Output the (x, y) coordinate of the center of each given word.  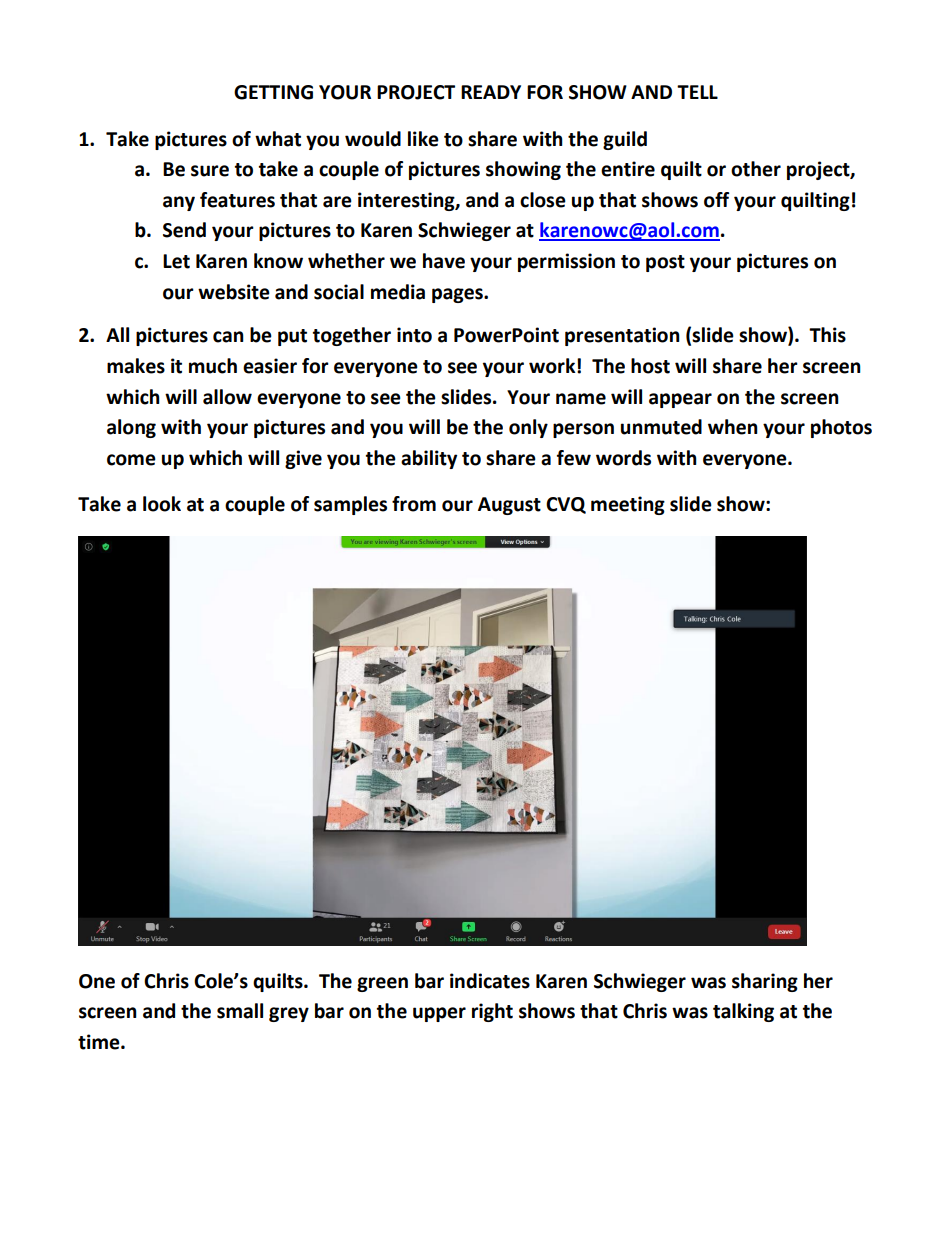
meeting (628, 505)
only (528, 428)
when (733, 427)
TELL (697, 92)
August (509, 506)
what (278, 139)
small (240, 1011)
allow (227, 397)
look (162, 504)
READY (491, 92)
